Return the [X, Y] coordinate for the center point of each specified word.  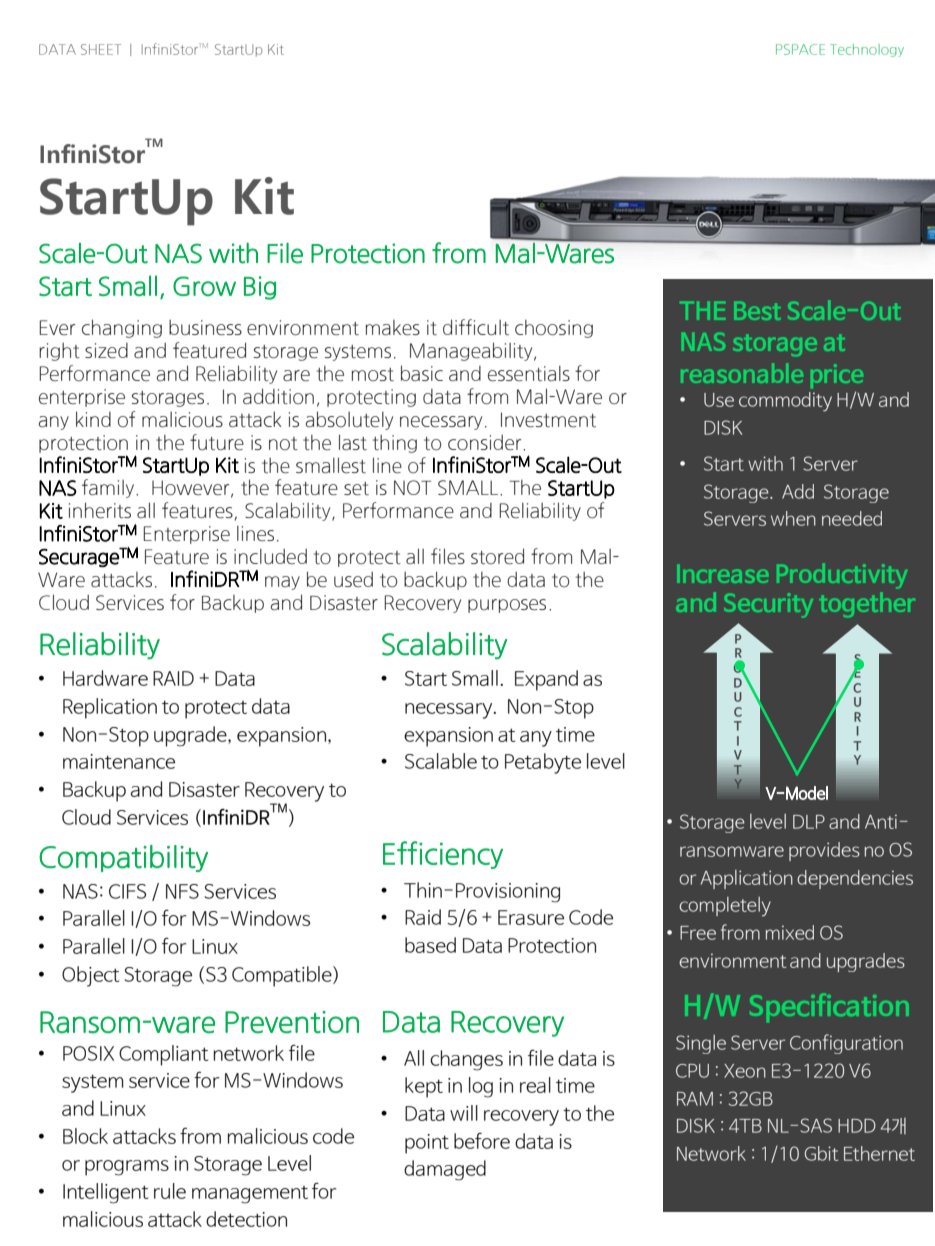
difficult [476, 327]
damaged [445, 1170]
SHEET [101, 49]
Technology [867, 50]
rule [170, 1191]
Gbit [821, 1153]
